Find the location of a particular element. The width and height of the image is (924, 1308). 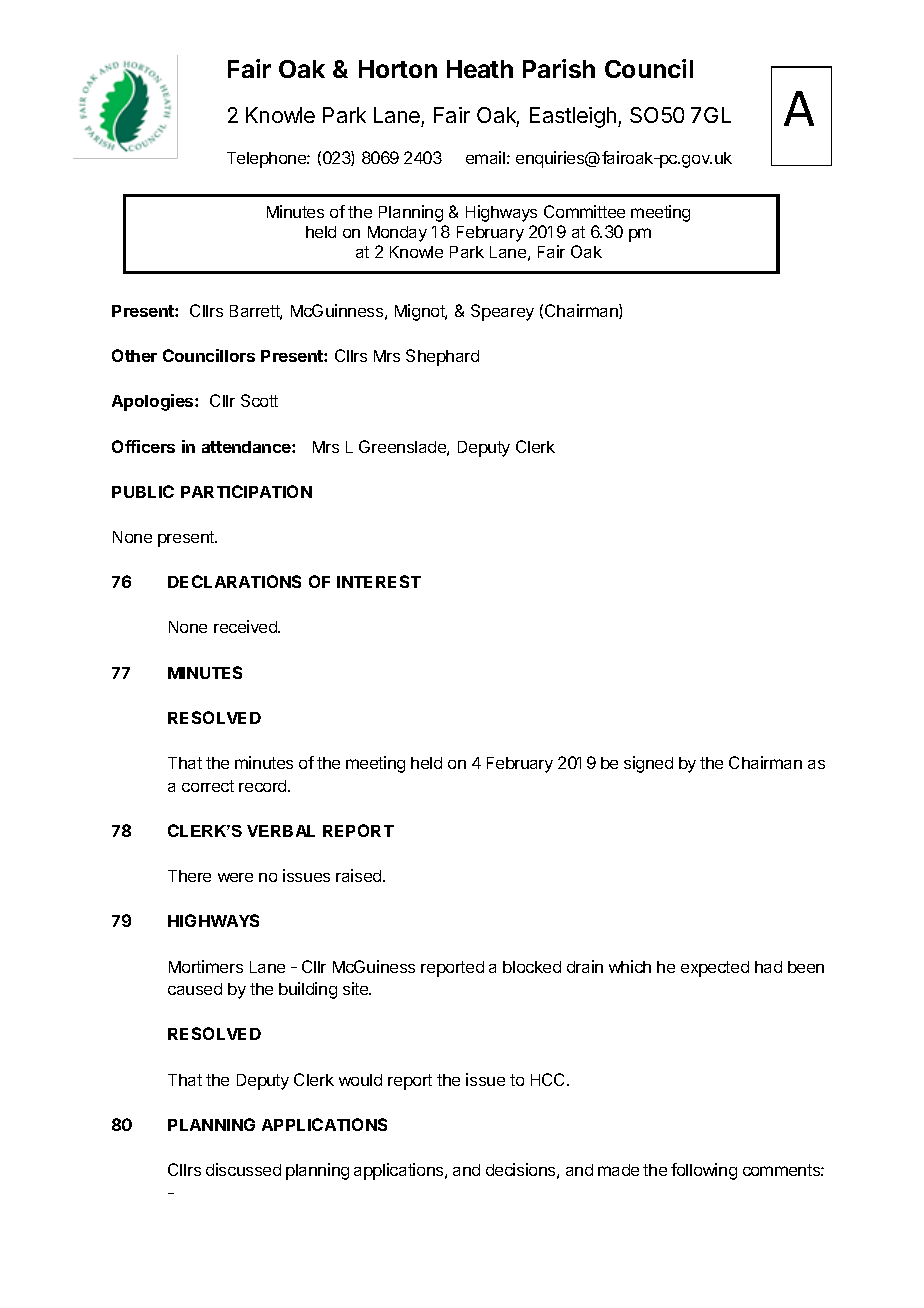

Horton is located at coordinates (398, 69).
